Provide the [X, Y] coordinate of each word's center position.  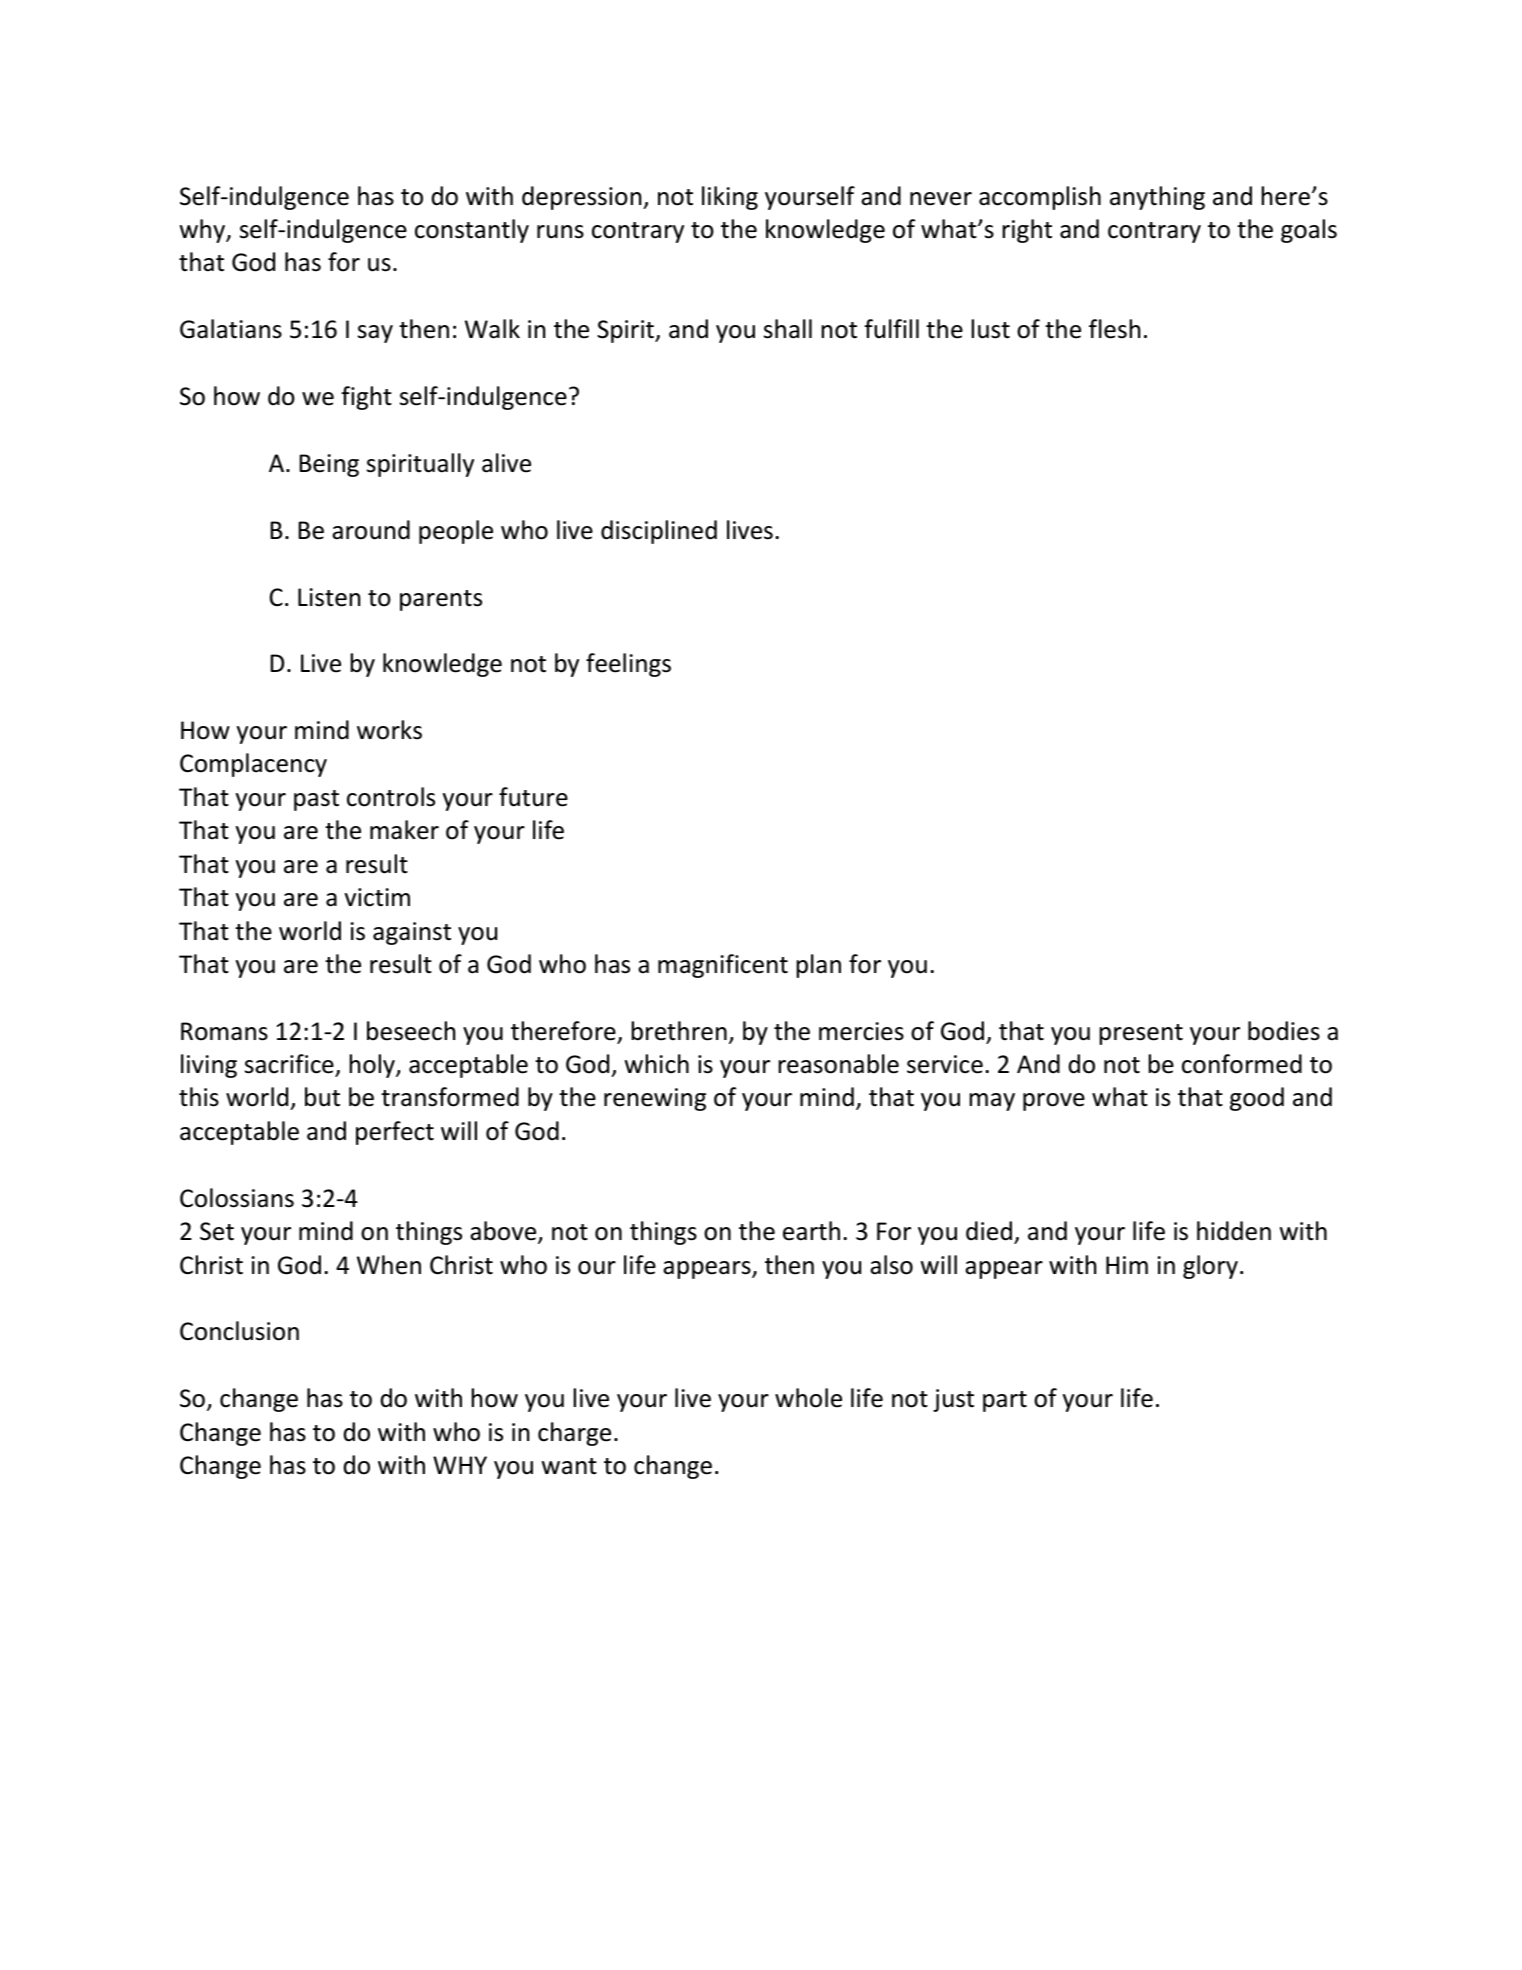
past [316, 800]
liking [730, 198]
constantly [472, 231]
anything [1157, 198]
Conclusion [239, 1331]
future [533, 797]
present [1141, 1034]
